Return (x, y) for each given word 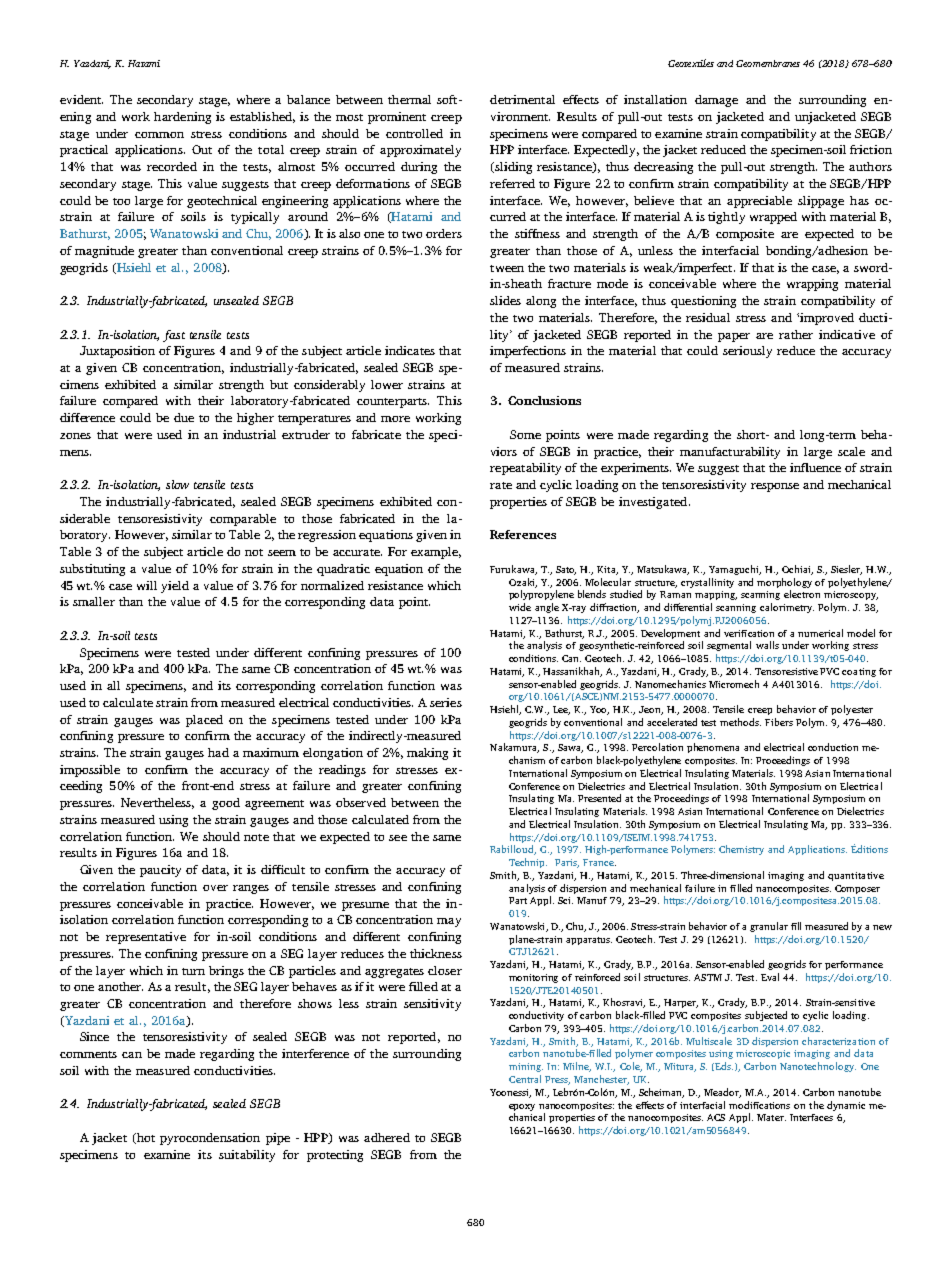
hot (145, 1138)
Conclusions (544, 400)
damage (716, 101)
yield (175, 587)
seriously (747, 352)
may (449, 922)
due (184, 417)
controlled (414, 133)
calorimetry (787, 608)
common (159, 135)
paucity (160, 871)
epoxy (522, 1107)
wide (520, 607)
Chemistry (741, 850)
